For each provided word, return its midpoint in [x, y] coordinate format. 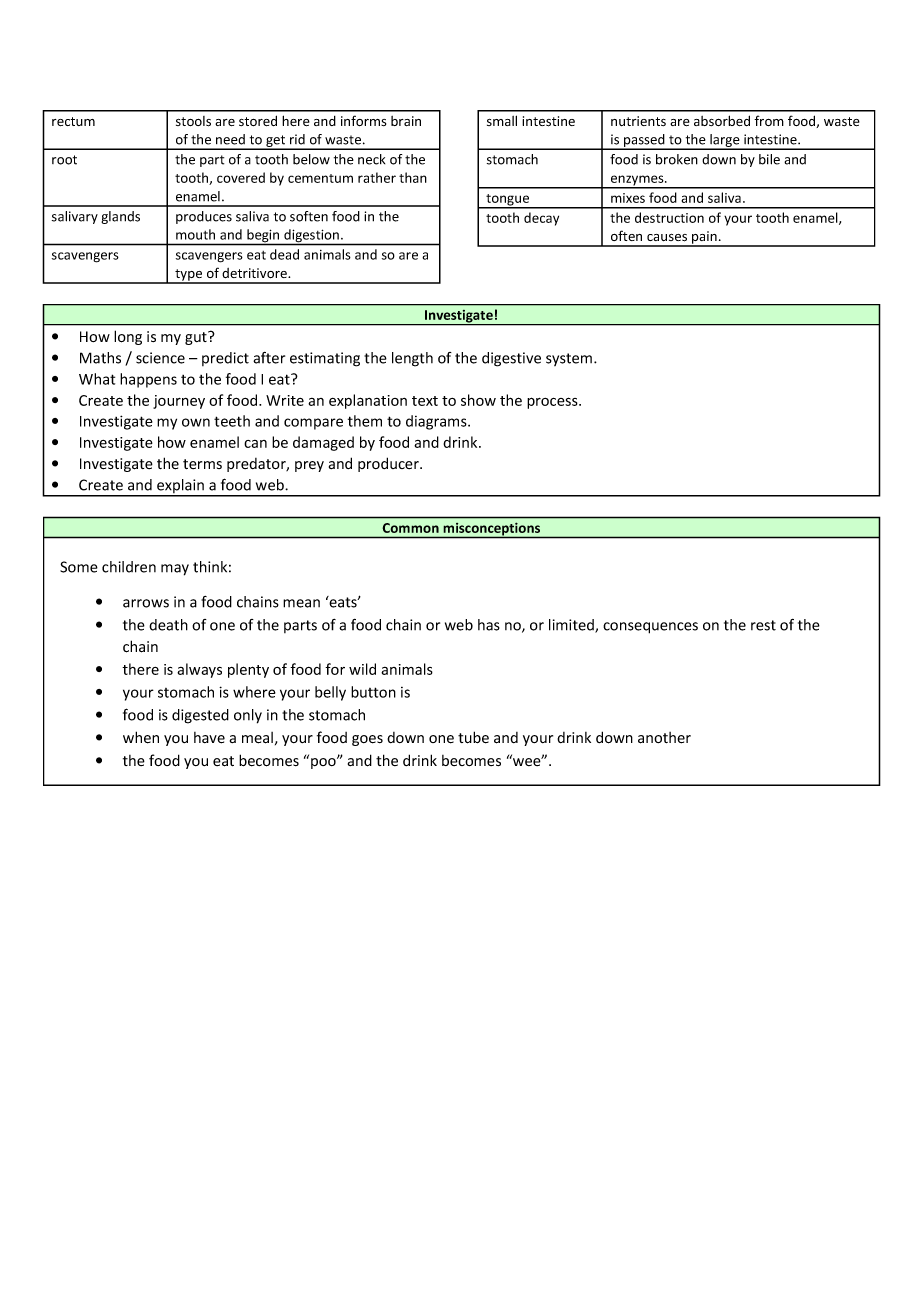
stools [193, 121]
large [725, 142]
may [175, 570]
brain [406, 121]
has [489, 625]
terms [202, 464]
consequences [650, 628]
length [412, 359]
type [189, 276]
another [664, 738]
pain [704, 238]
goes [367, 740]
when [141, 737]
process [553, 403]
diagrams [437, 422]
